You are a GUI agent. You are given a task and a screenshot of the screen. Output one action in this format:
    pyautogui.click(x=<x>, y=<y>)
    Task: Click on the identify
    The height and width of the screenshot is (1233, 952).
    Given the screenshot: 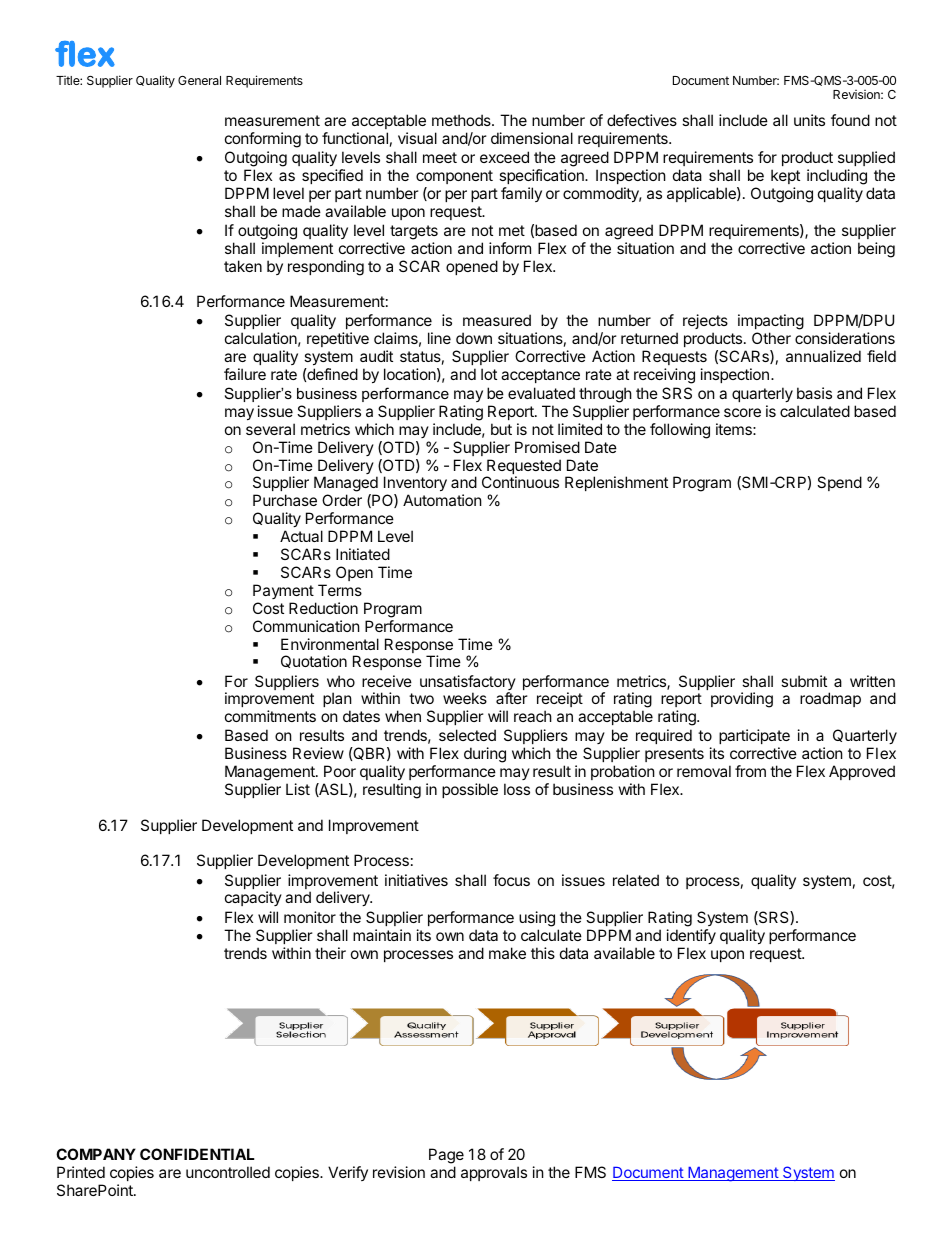 What is the action you would take?
    pyautogui.click(x=691, y=938)
